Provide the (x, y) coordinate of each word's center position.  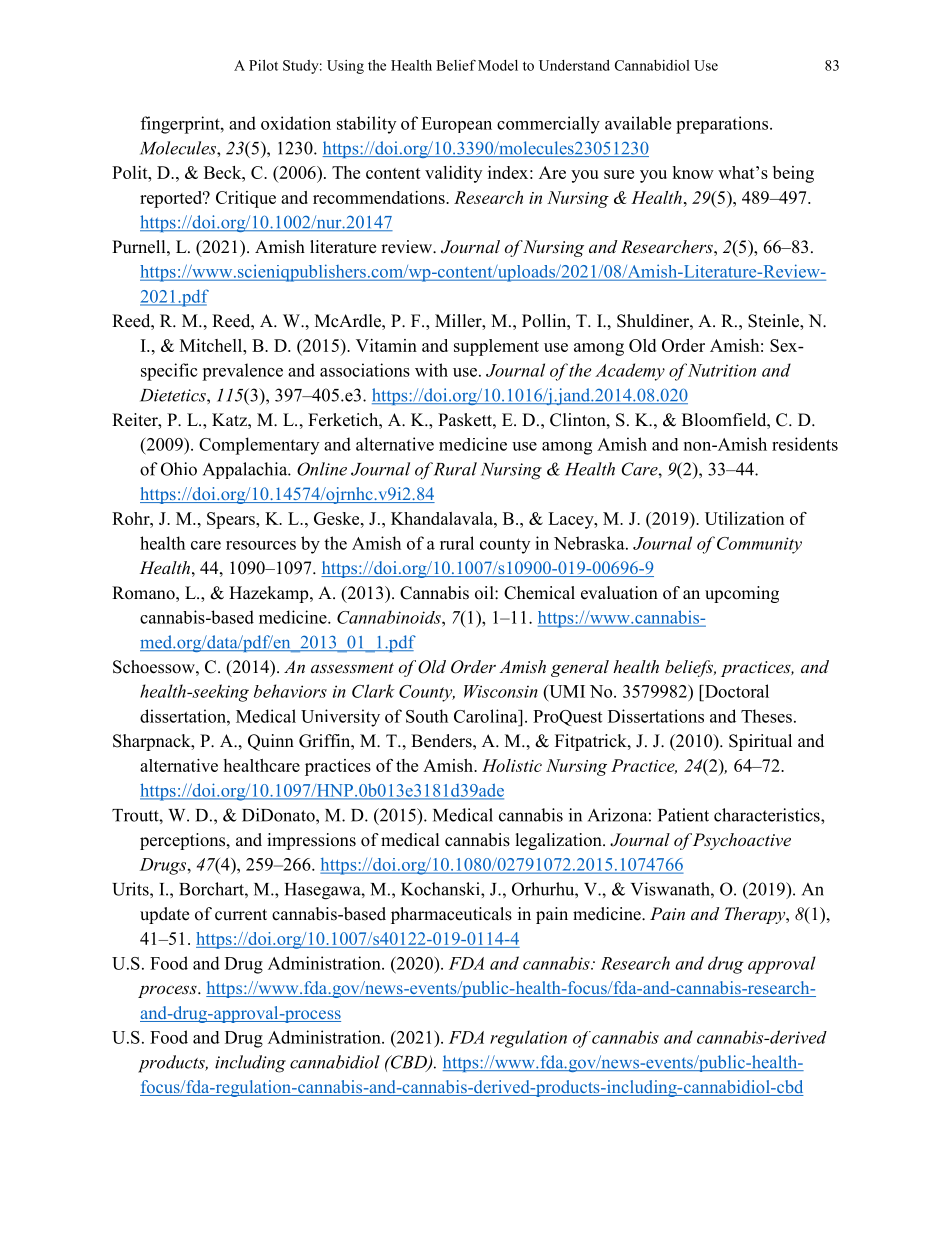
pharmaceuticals (451, 915)
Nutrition (722, 370)
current (241, 915)
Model (498, 65)
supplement (496, 347)
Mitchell (212, 345)
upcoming (742, 594)
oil (485, 593)
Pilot (263, 65)
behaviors (290, 691)
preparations (722, 125)
